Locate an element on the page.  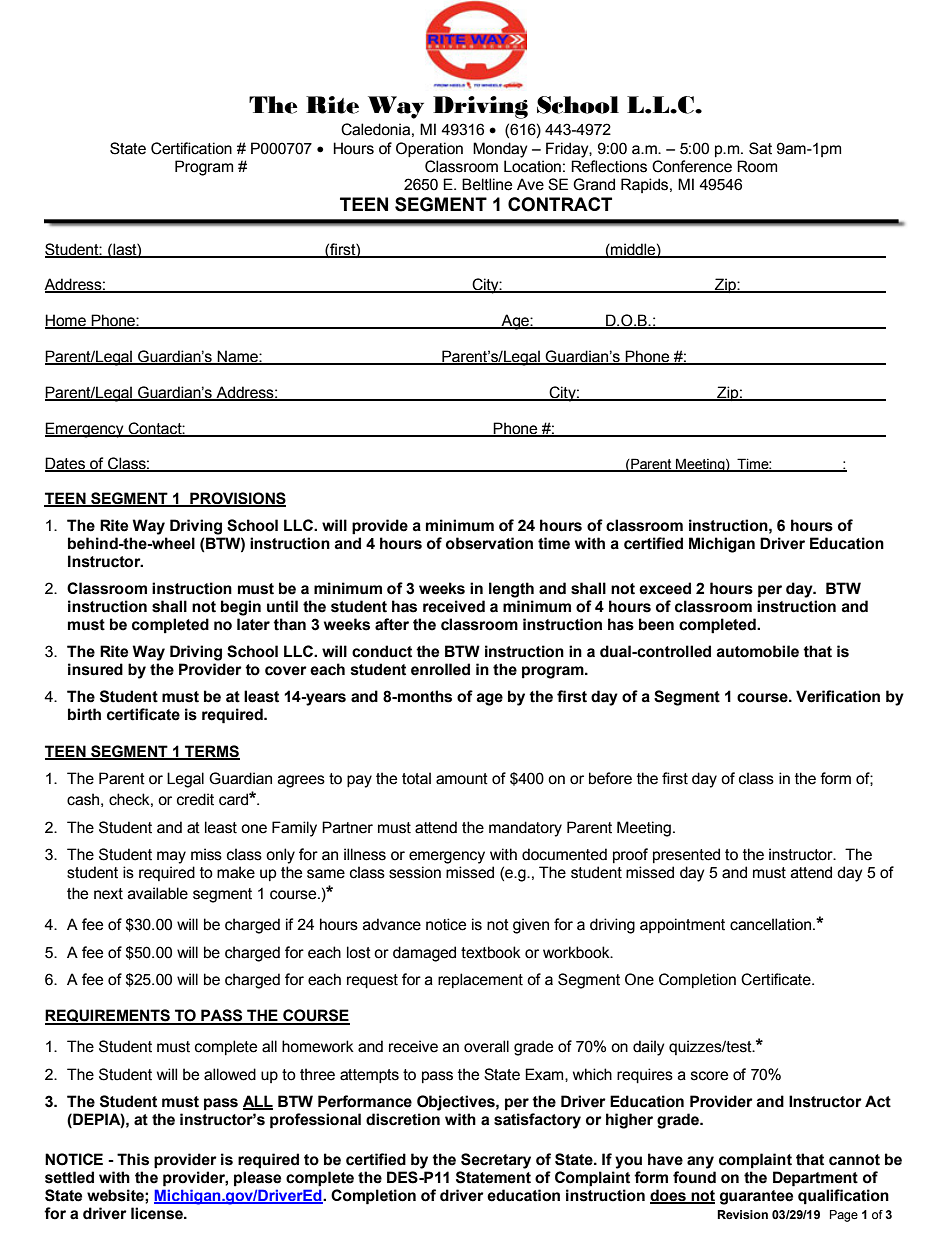
Conference is located at coordinates (692, 166).
